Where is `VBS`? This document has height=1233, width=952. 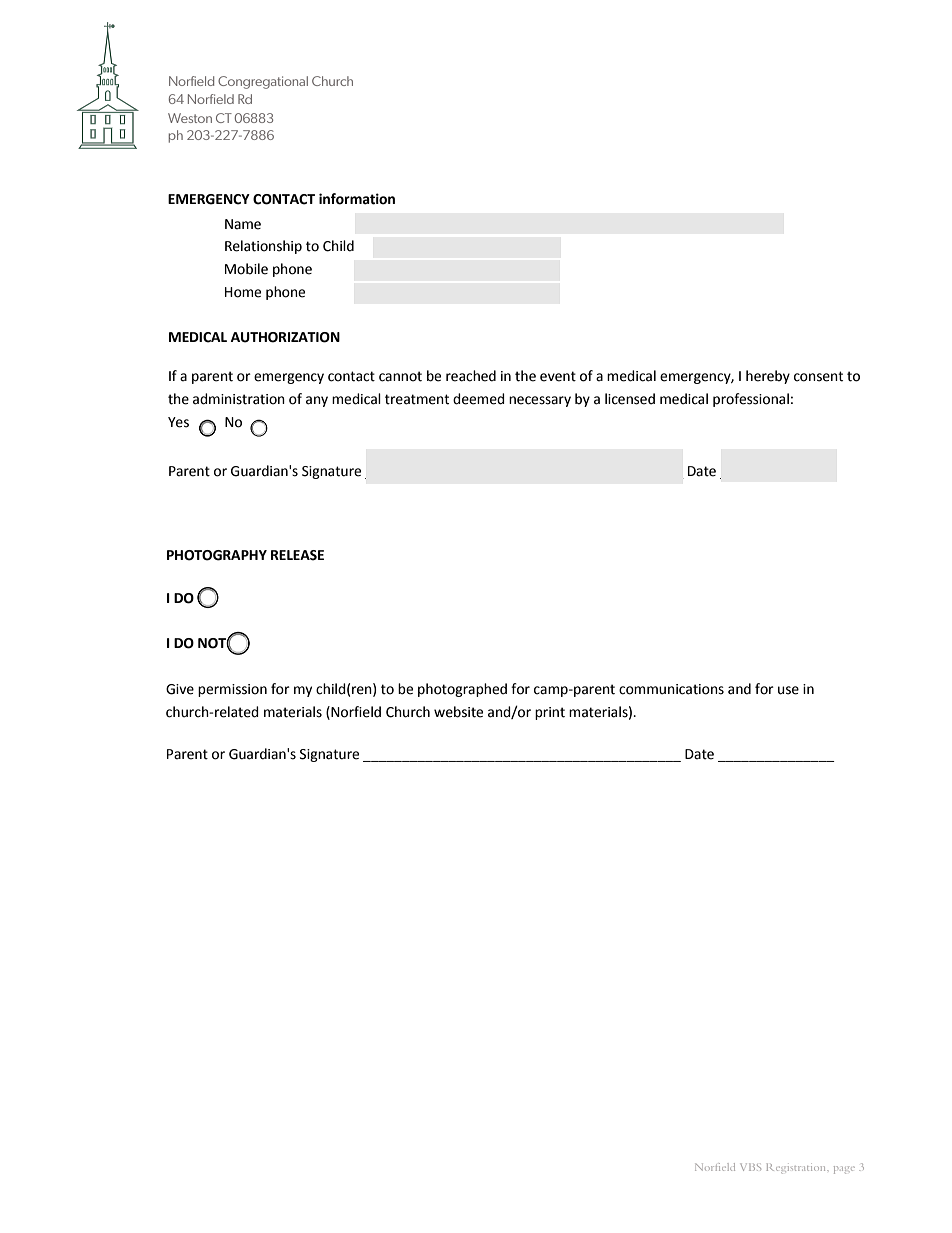
VBS is located at coordinates (750, 1167).
